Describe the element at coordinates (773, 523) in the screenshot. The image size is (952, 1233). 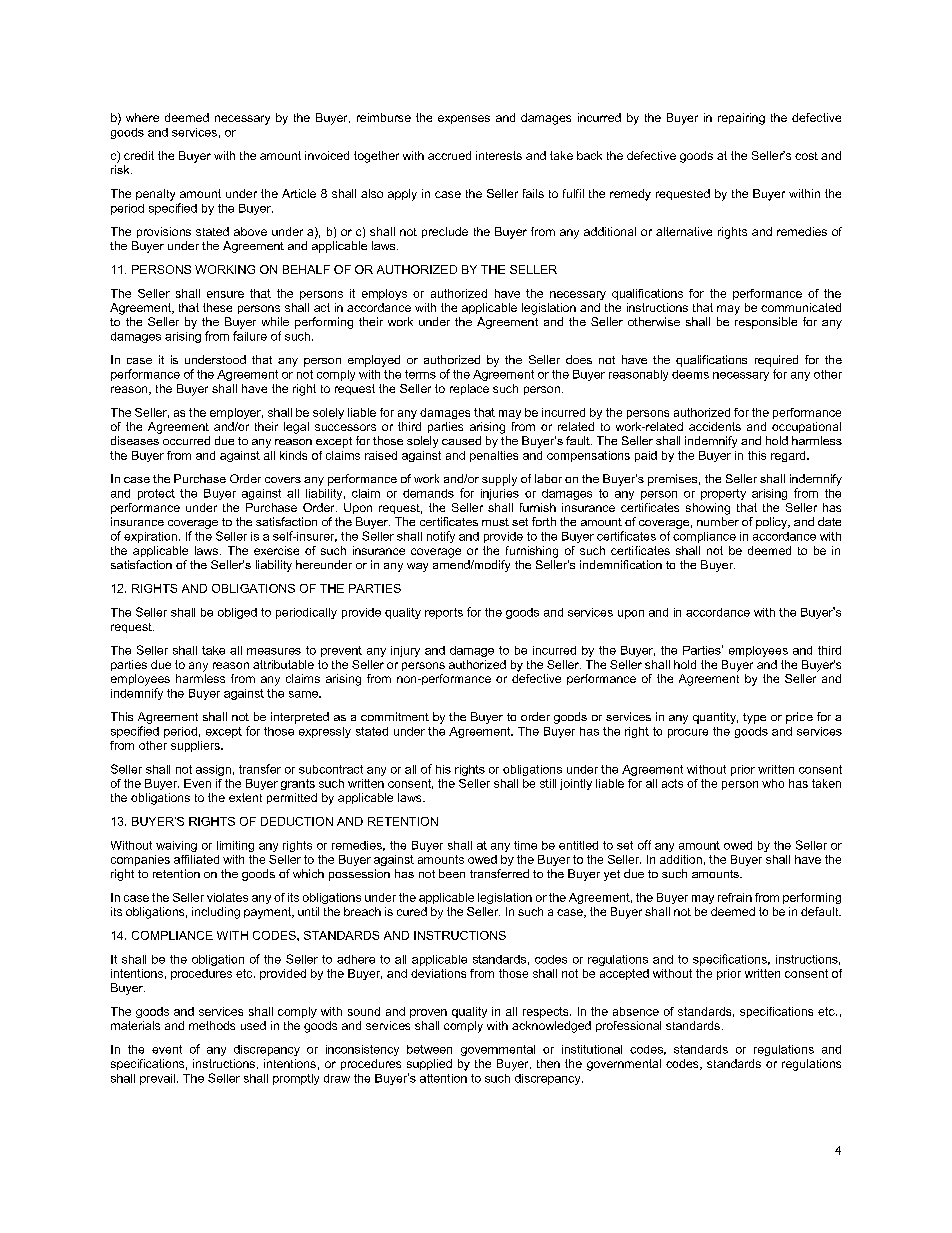
I see `policy` at that location.
